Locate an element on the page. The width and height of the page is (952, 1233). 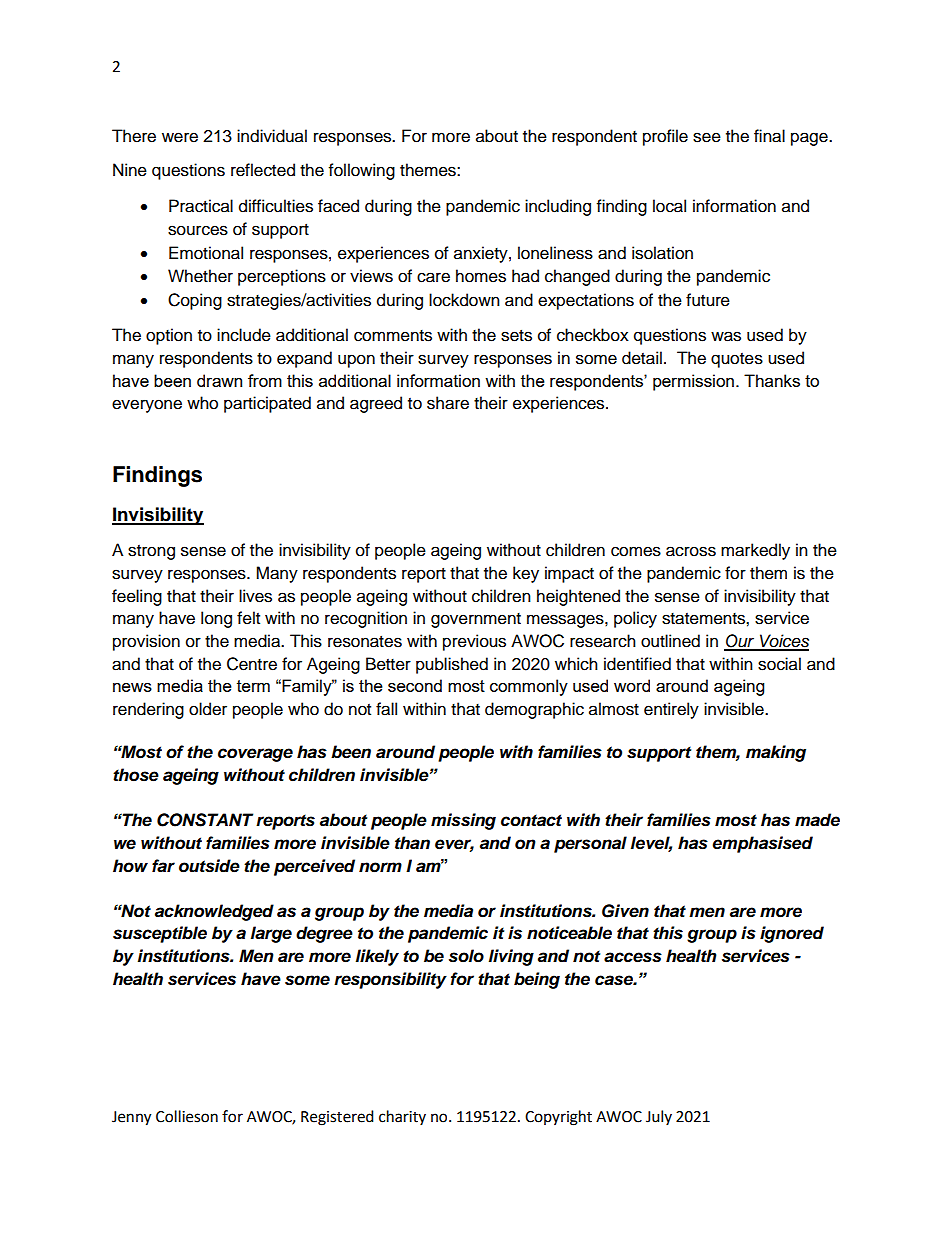
Voices is located at coordinates (783, 642).
